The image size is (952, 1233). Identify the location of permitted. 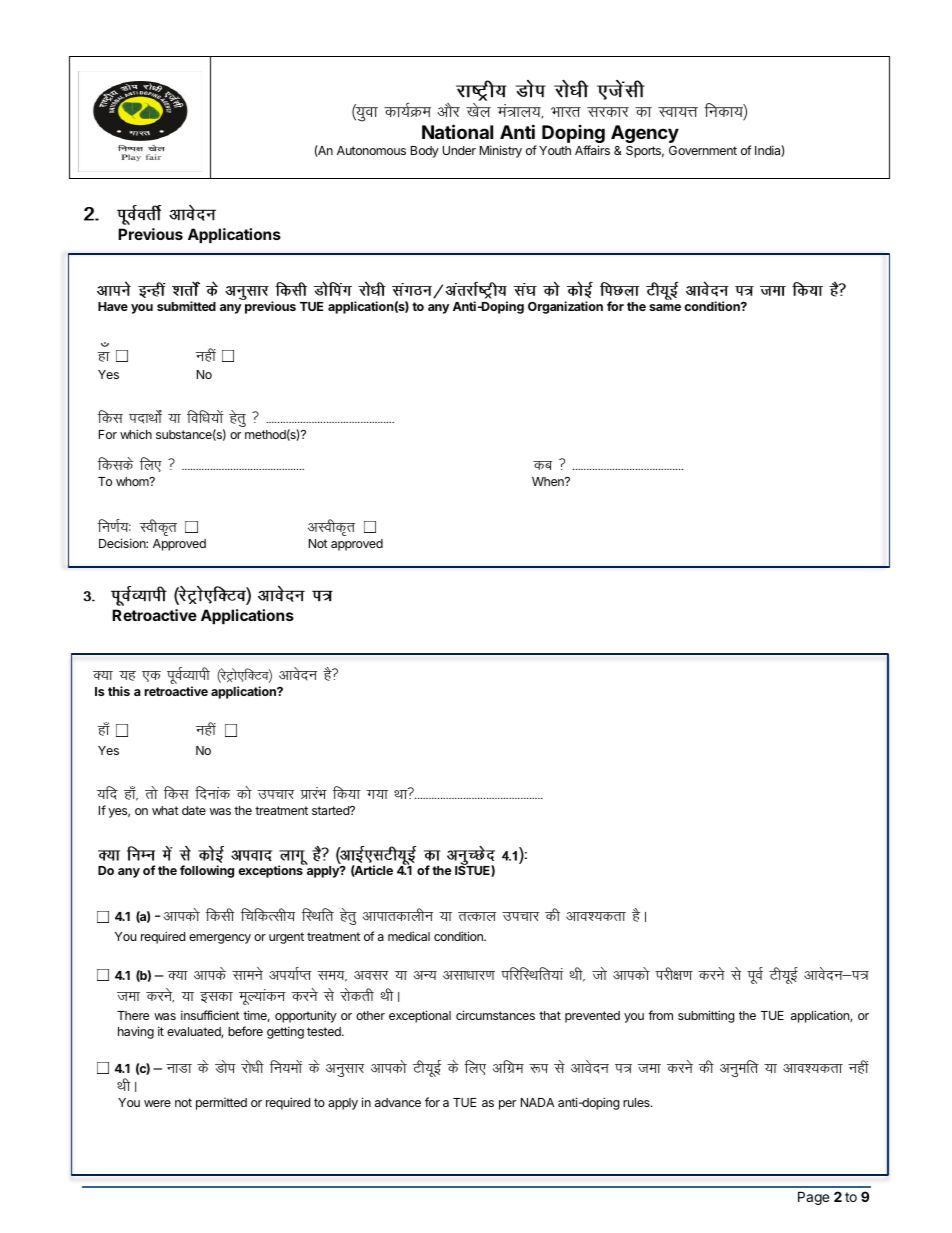
(221, 1104).
